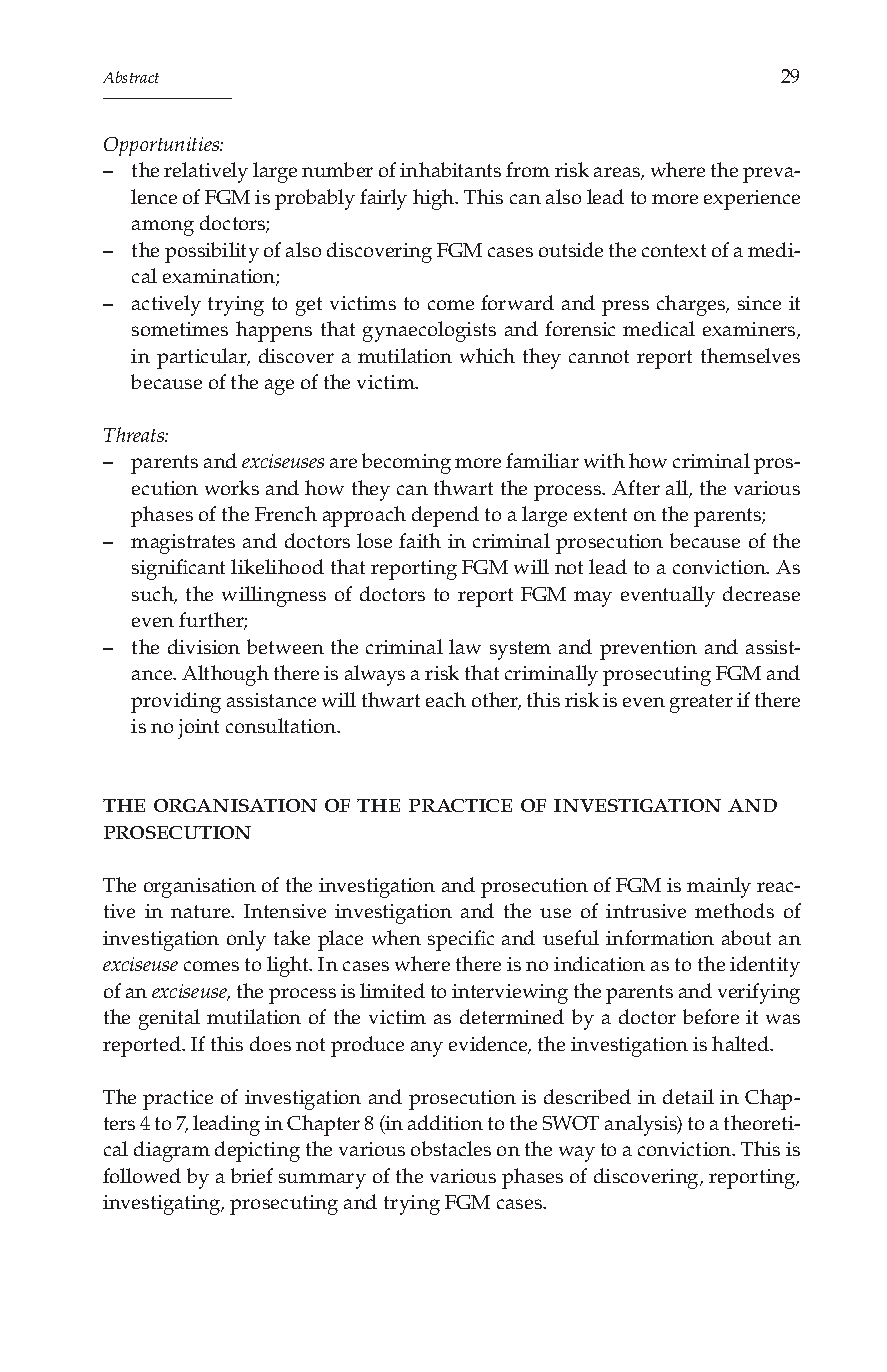  I want to click on inhabitants, so click(450, 169).
